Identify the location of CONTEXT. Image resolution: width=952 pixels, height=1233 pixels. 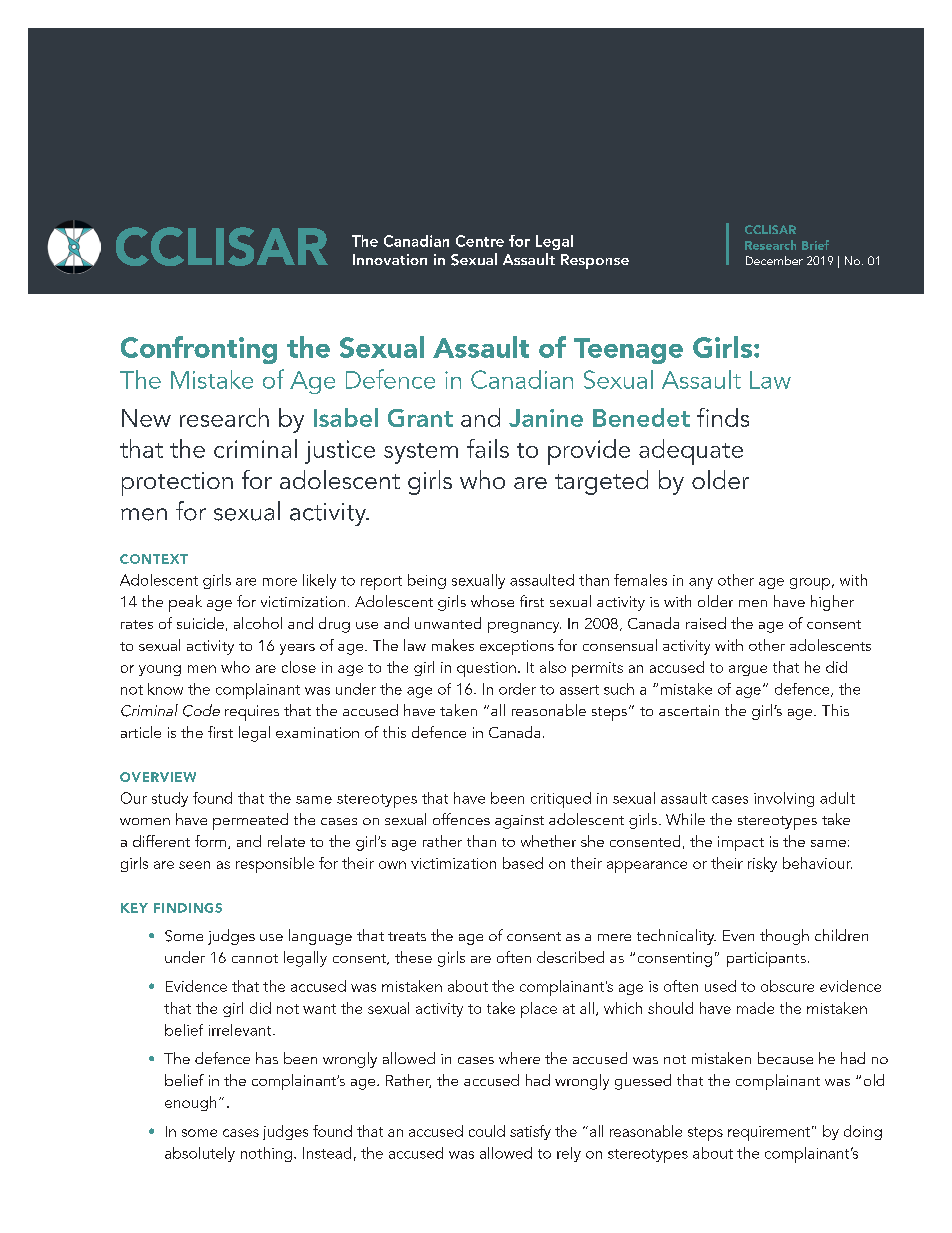
(154, 559).
